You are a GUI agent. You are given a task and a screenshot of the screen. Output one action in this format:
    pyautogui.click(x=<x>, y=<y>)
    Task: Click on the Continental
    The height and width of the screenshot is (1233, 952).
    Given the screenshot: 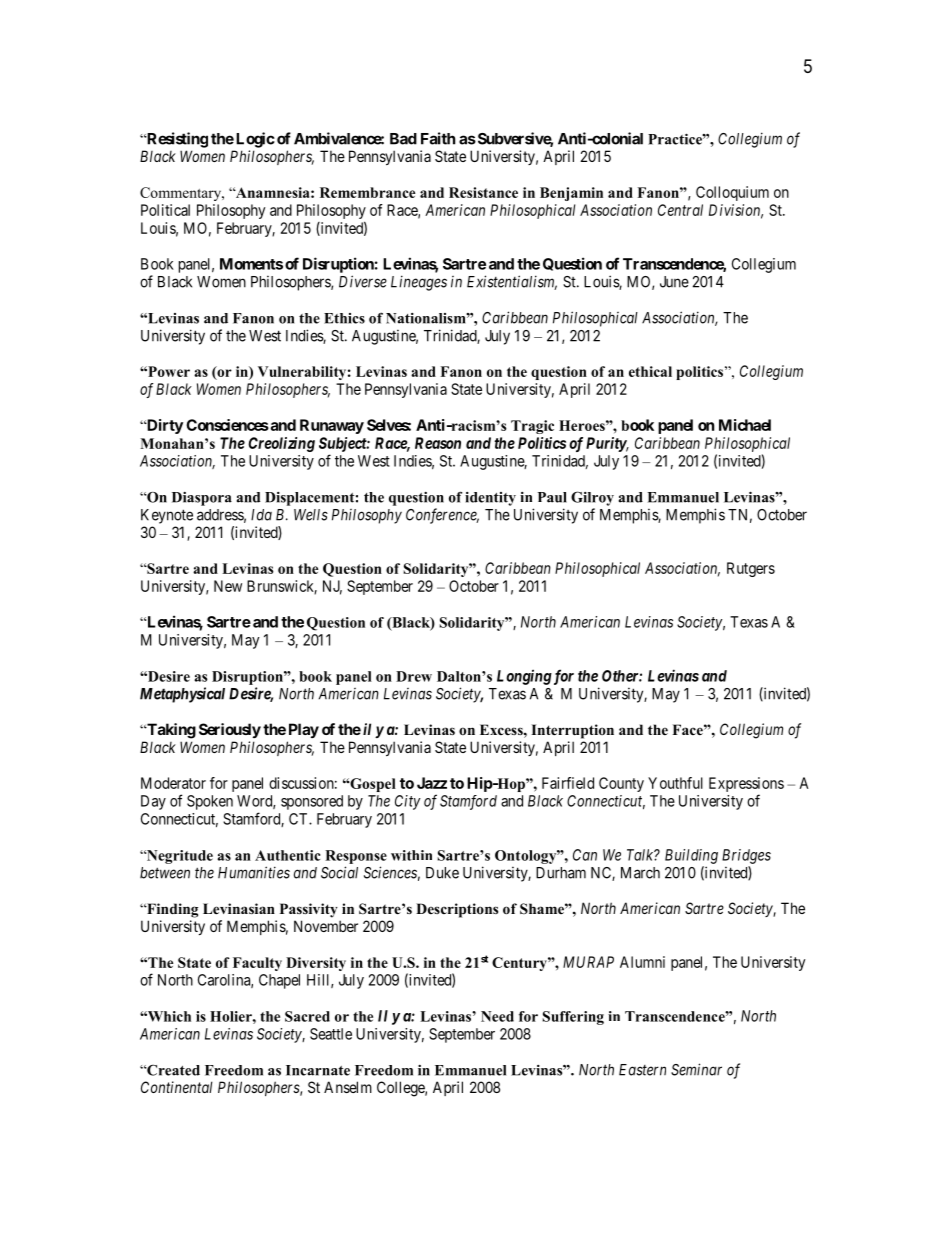 What is the action you would take?
    pyautogui.click(x=177, y=1087)
